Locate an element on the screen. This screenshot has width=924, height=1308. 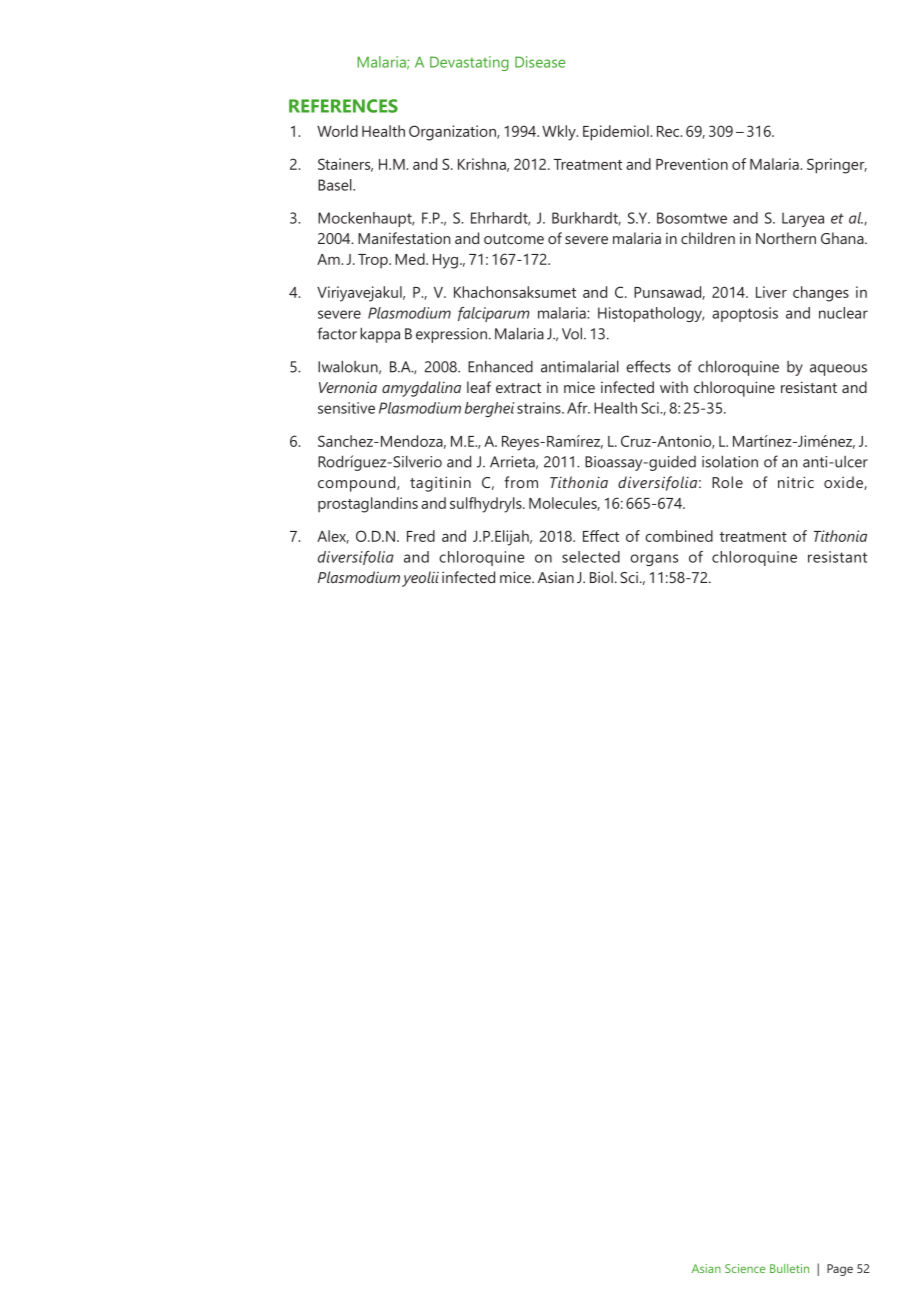
Science is located at coordinates (745, 1268).
